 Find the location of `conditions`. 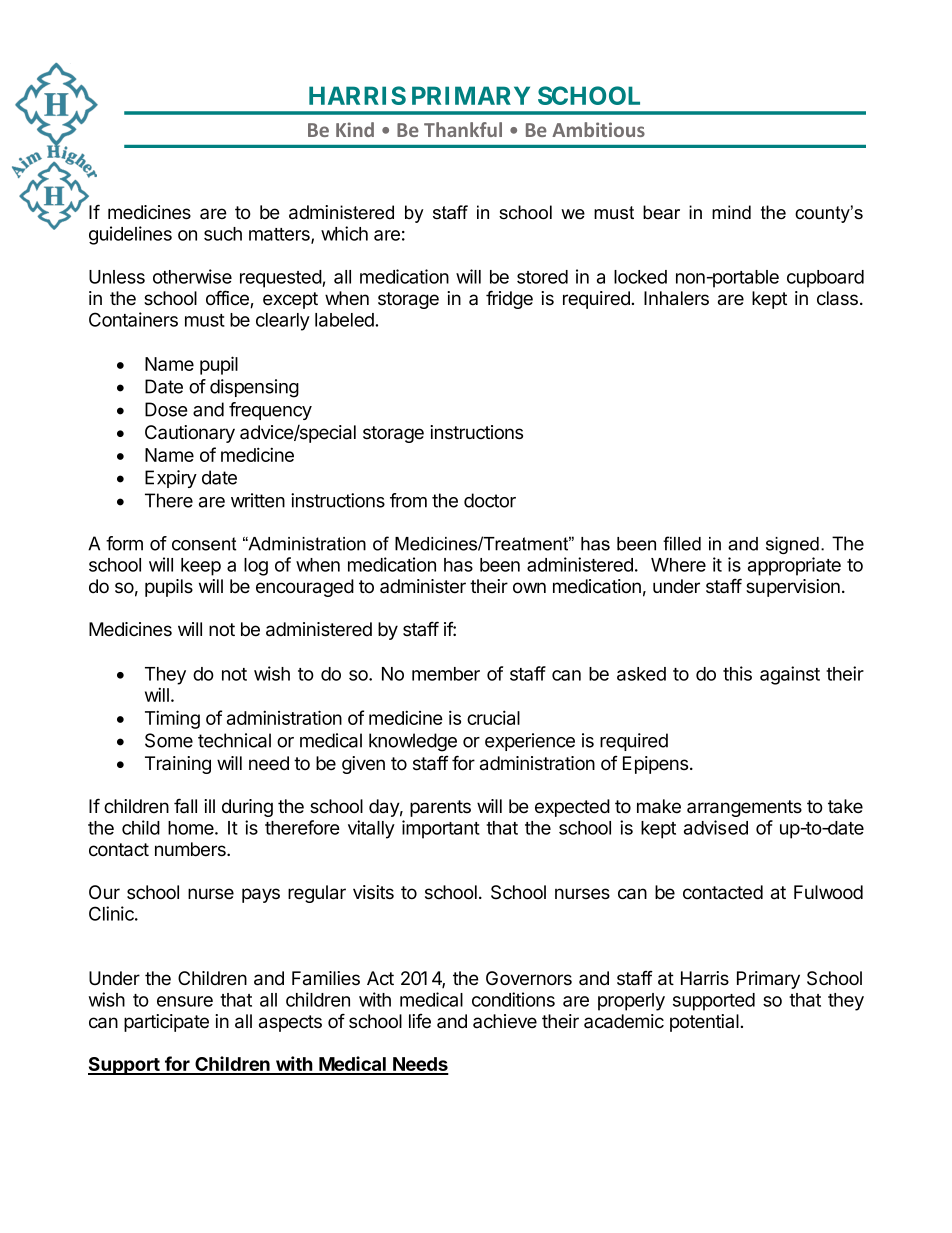

conditions is located at coordinates (513, 999).
